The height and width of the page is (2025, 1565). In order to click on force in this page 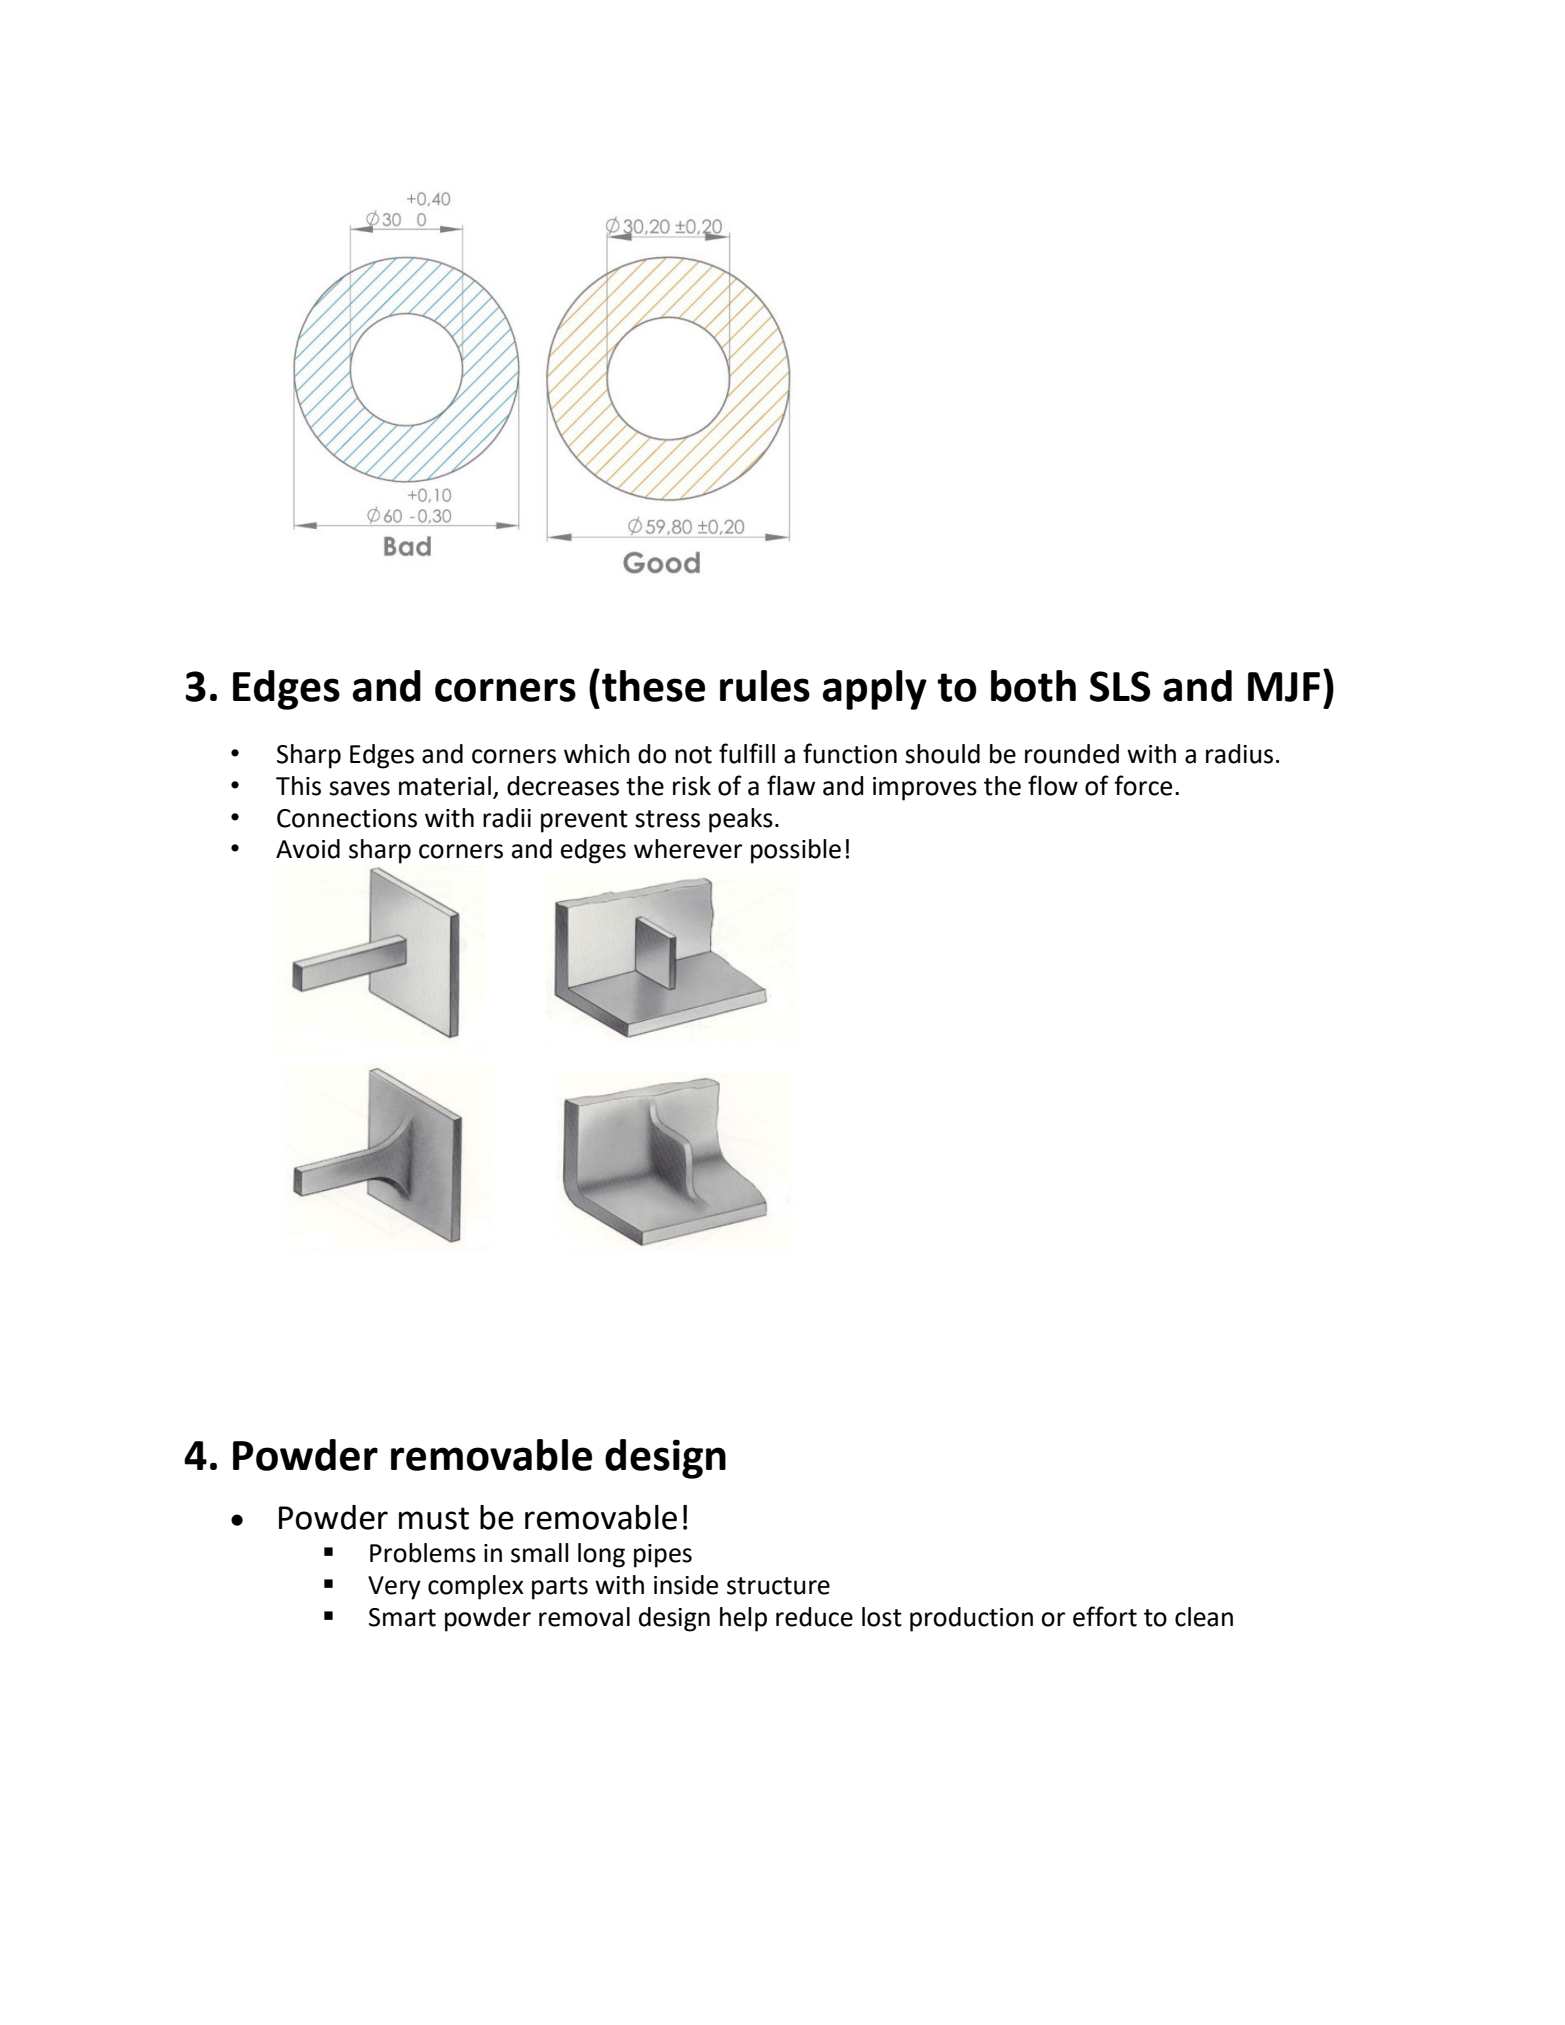, I will do `click(1143, 785)`.
